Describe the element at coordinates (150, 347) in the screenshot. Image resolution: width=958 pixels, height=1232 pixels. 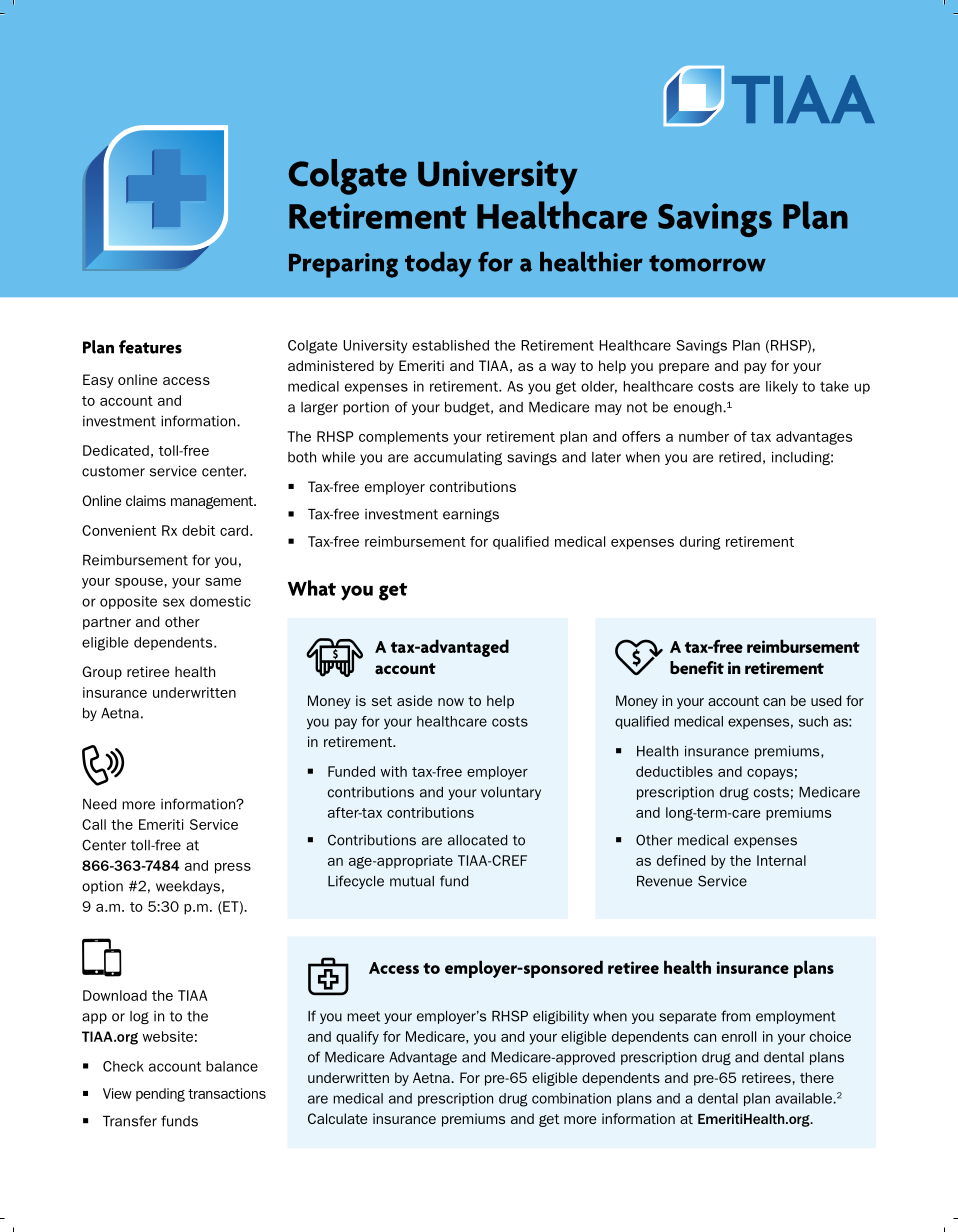
I see `features` at that location.
